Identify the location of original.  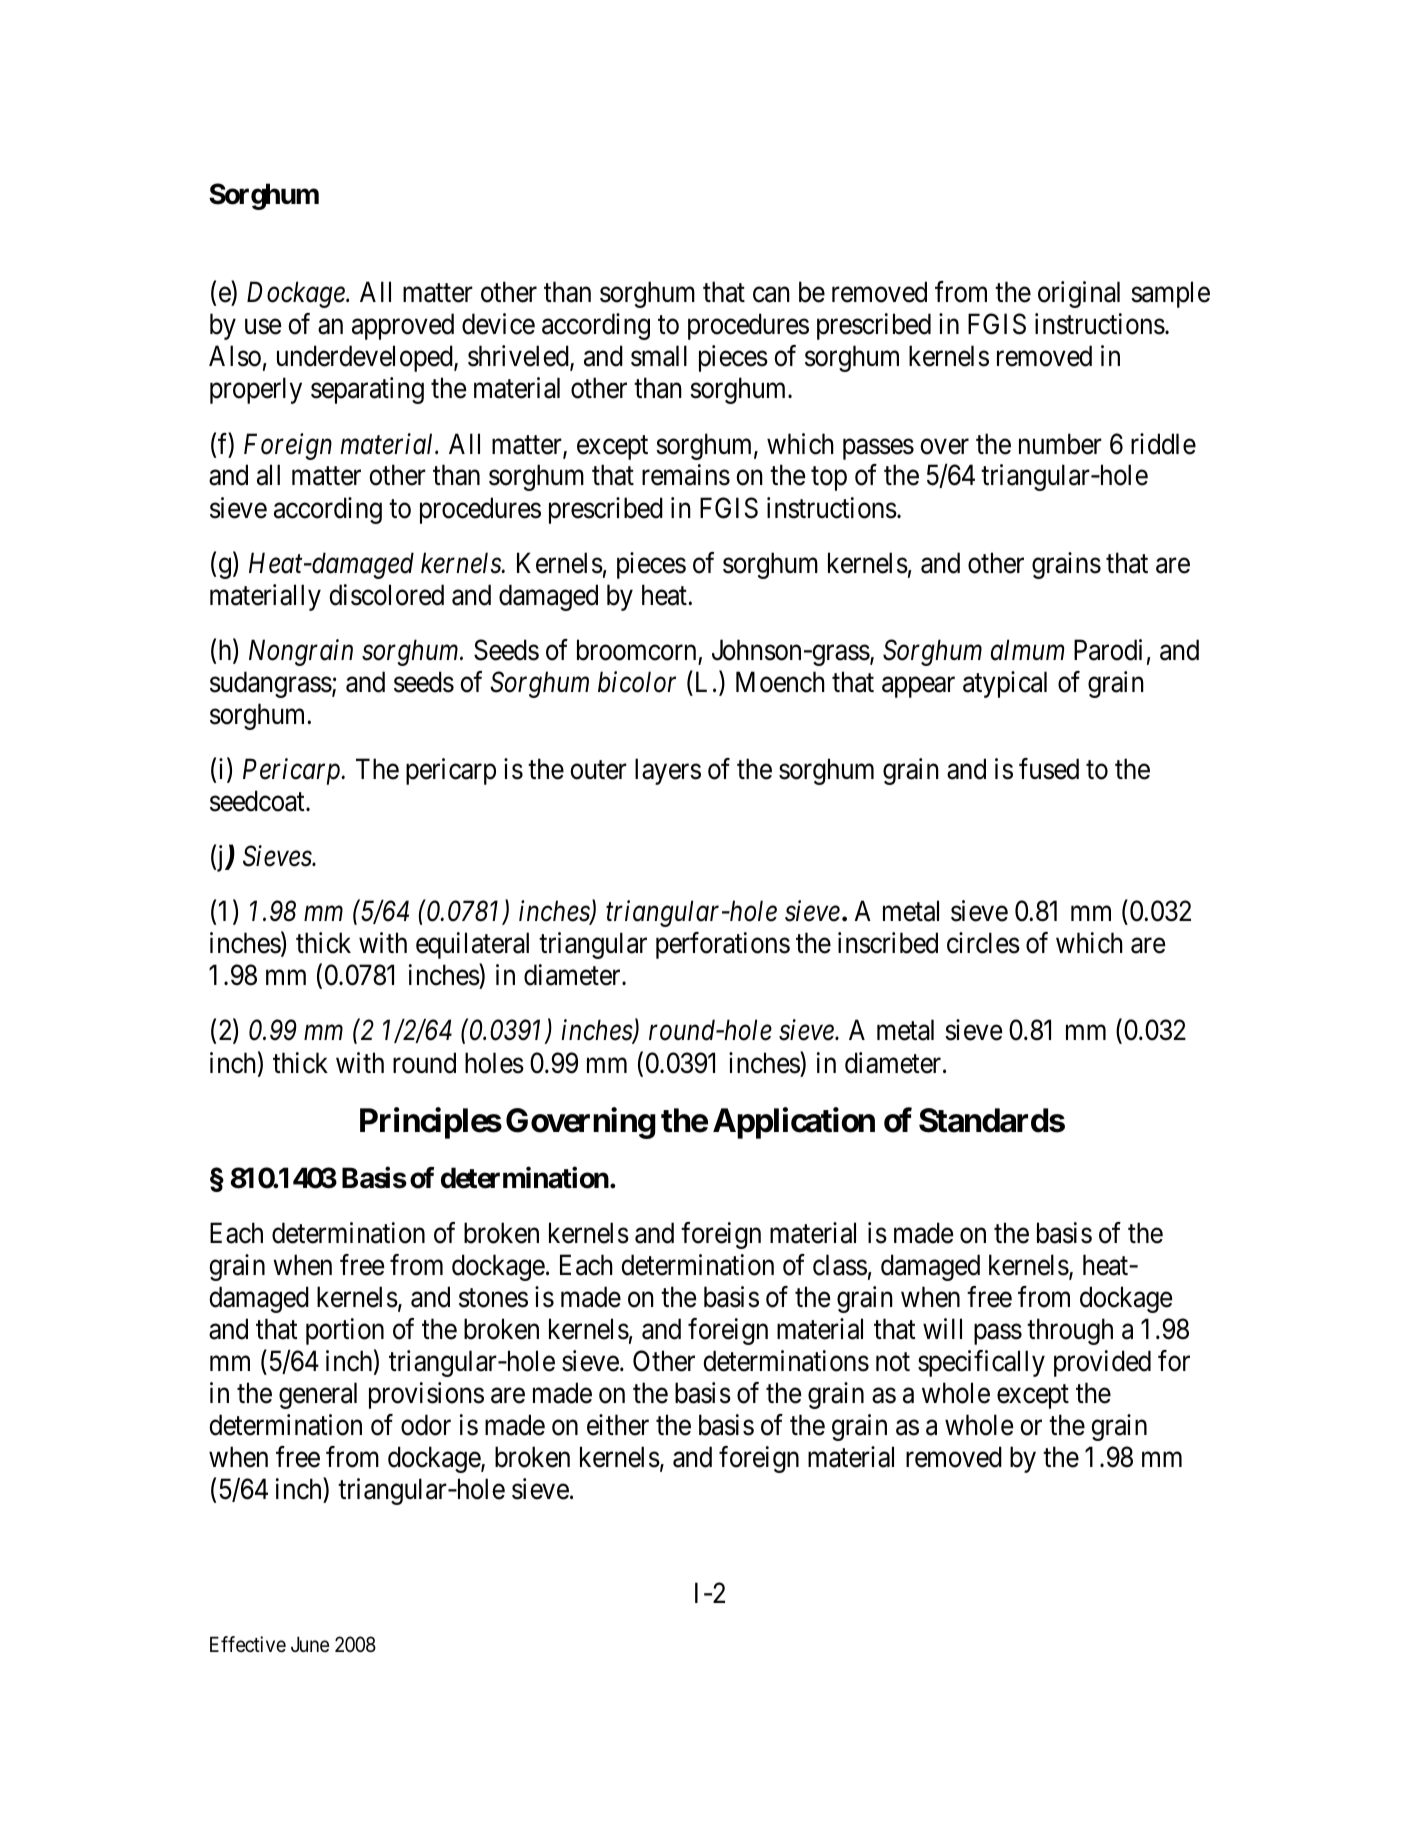
(1079, 294).
